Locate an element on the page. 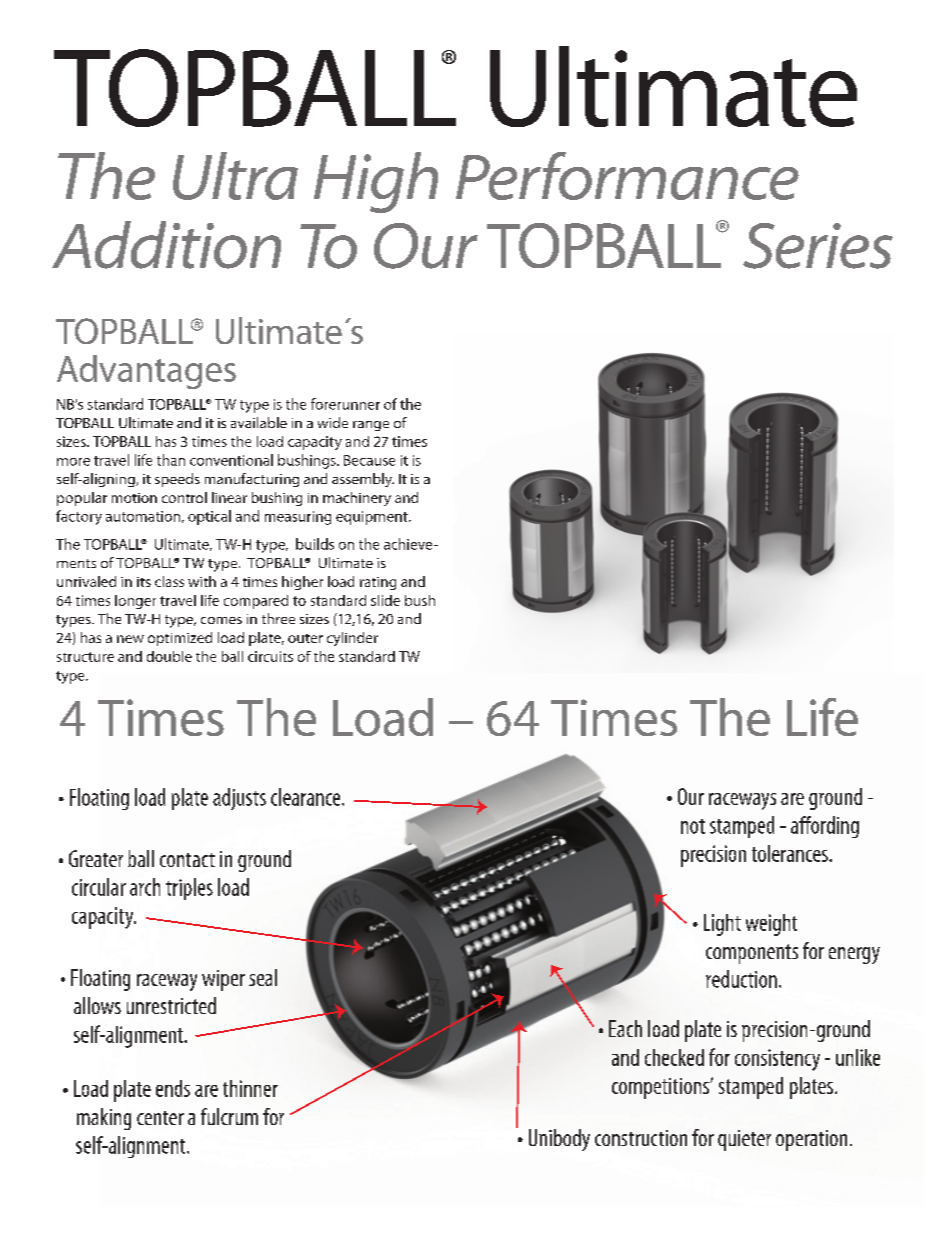  clearance is located at coordinates (307, 797).
